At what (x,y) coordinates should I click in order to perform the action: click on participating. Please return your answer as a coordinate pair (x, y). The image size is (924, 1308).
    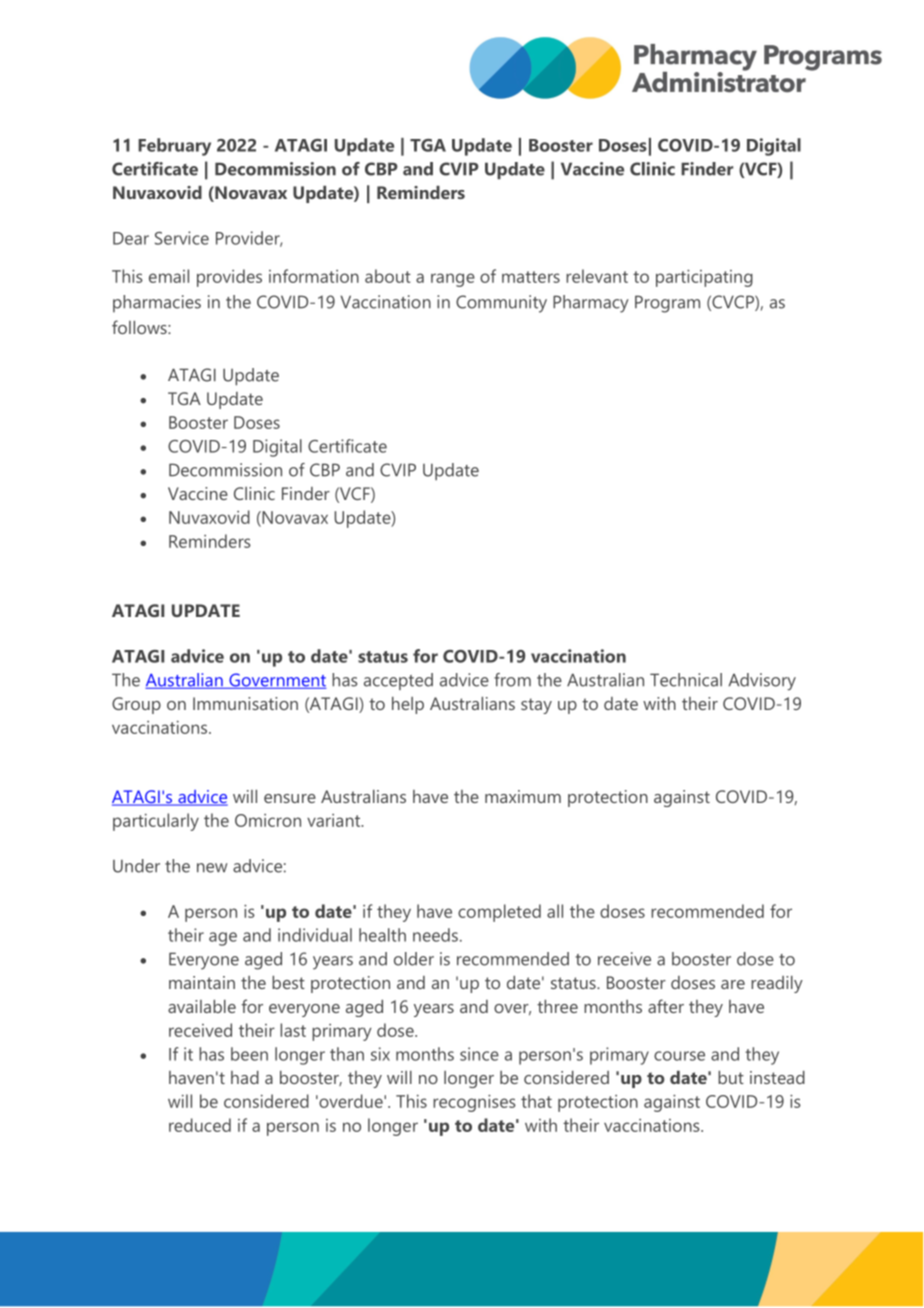
    Looking at the image, I should click on (704, 278).
